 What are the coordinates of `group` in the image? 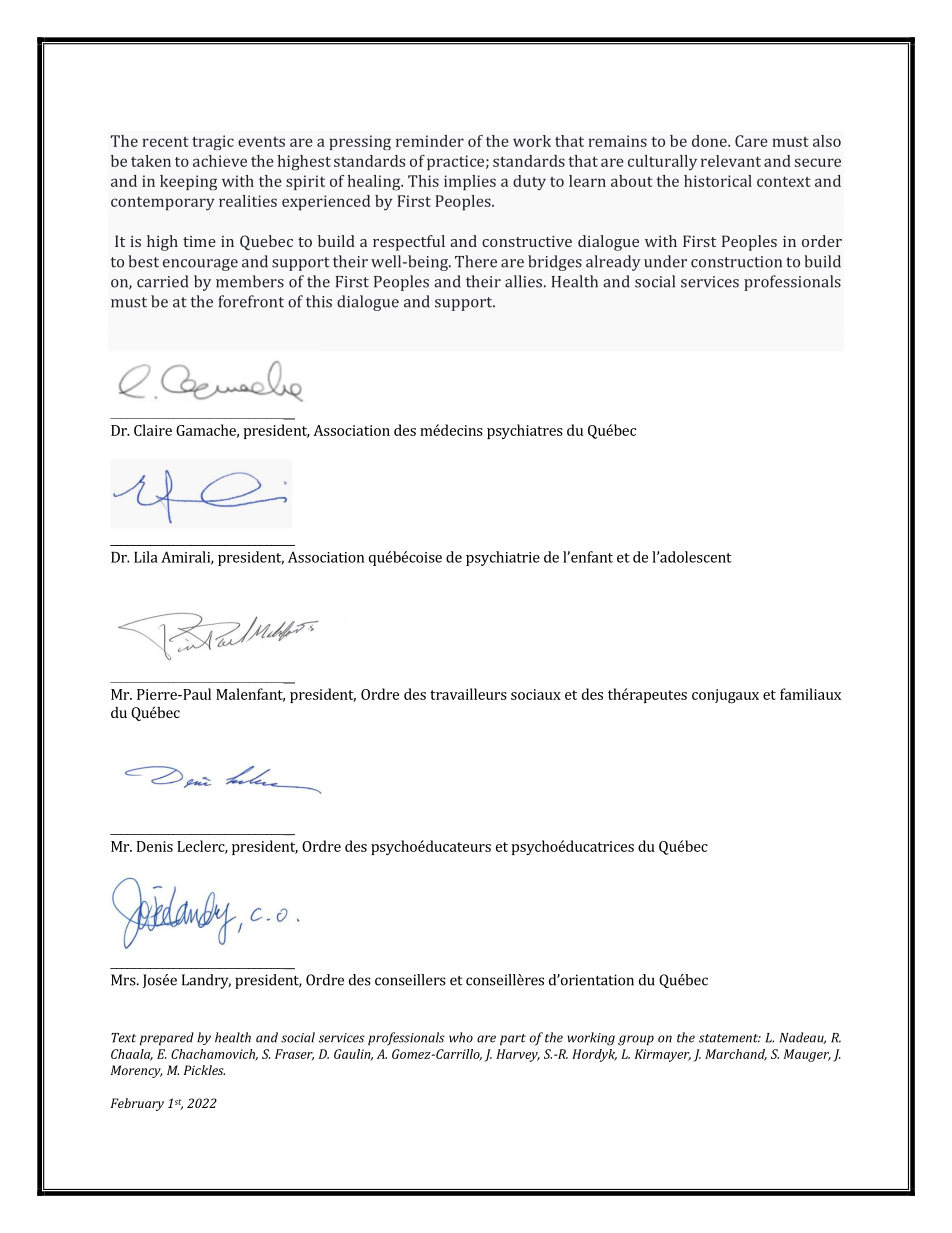 It's located at (636, 1040).
